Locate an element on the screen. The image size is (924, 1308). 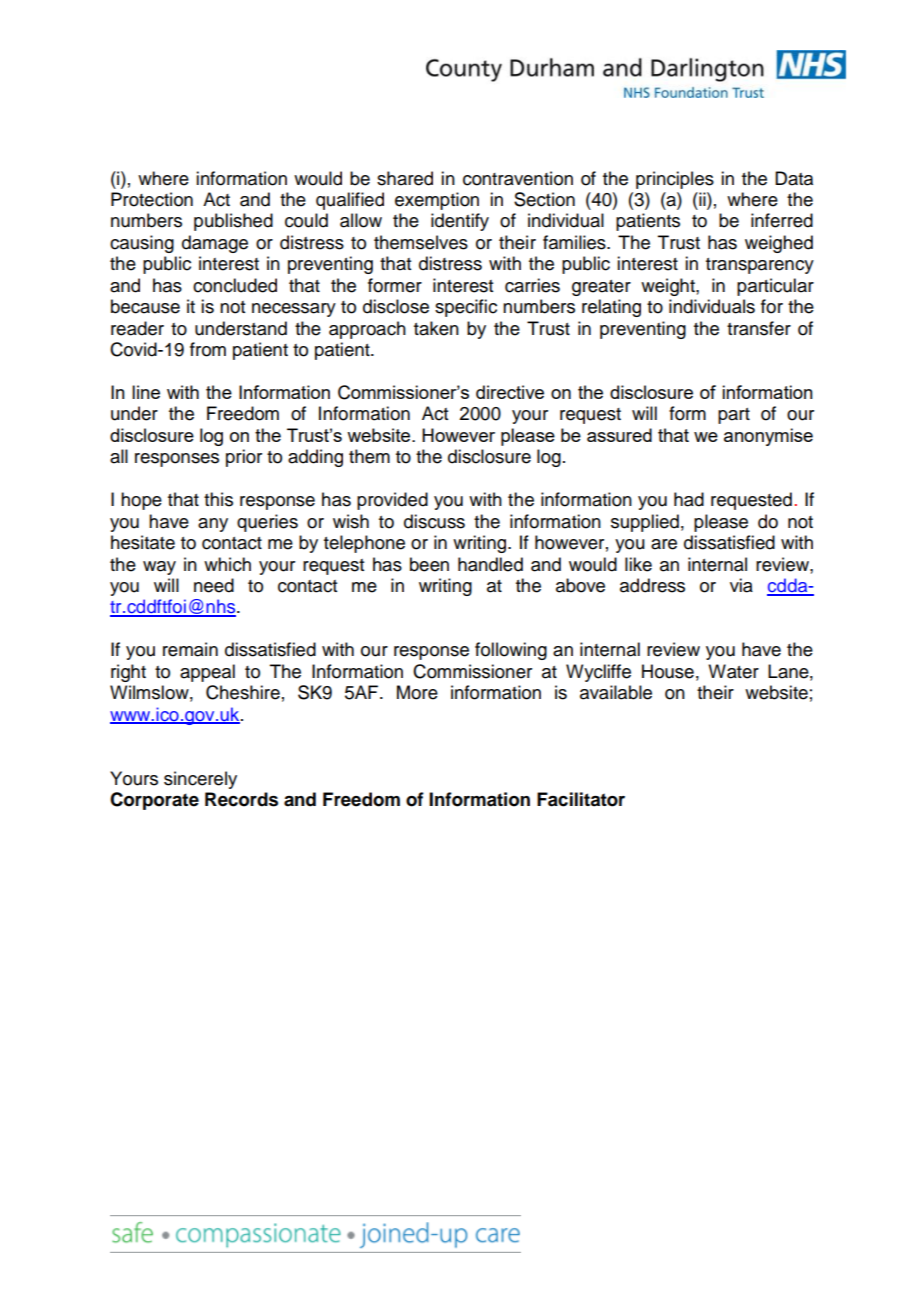
transfer is located at coordinates (759, 328).
